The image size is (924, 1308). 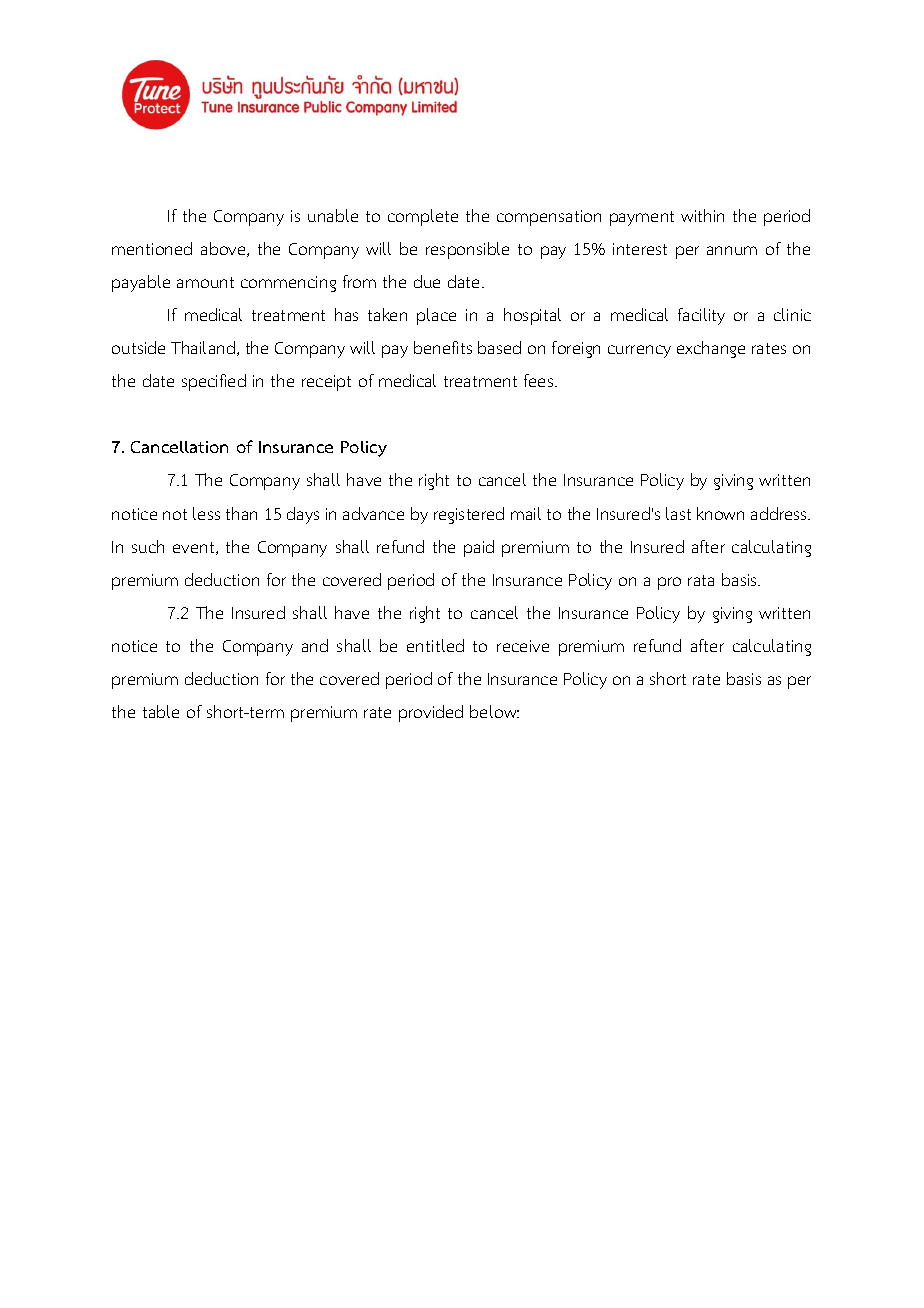 What do you see at coordinates (206, 513) in the page?
I see `less` at bounding box center [206, 513].
